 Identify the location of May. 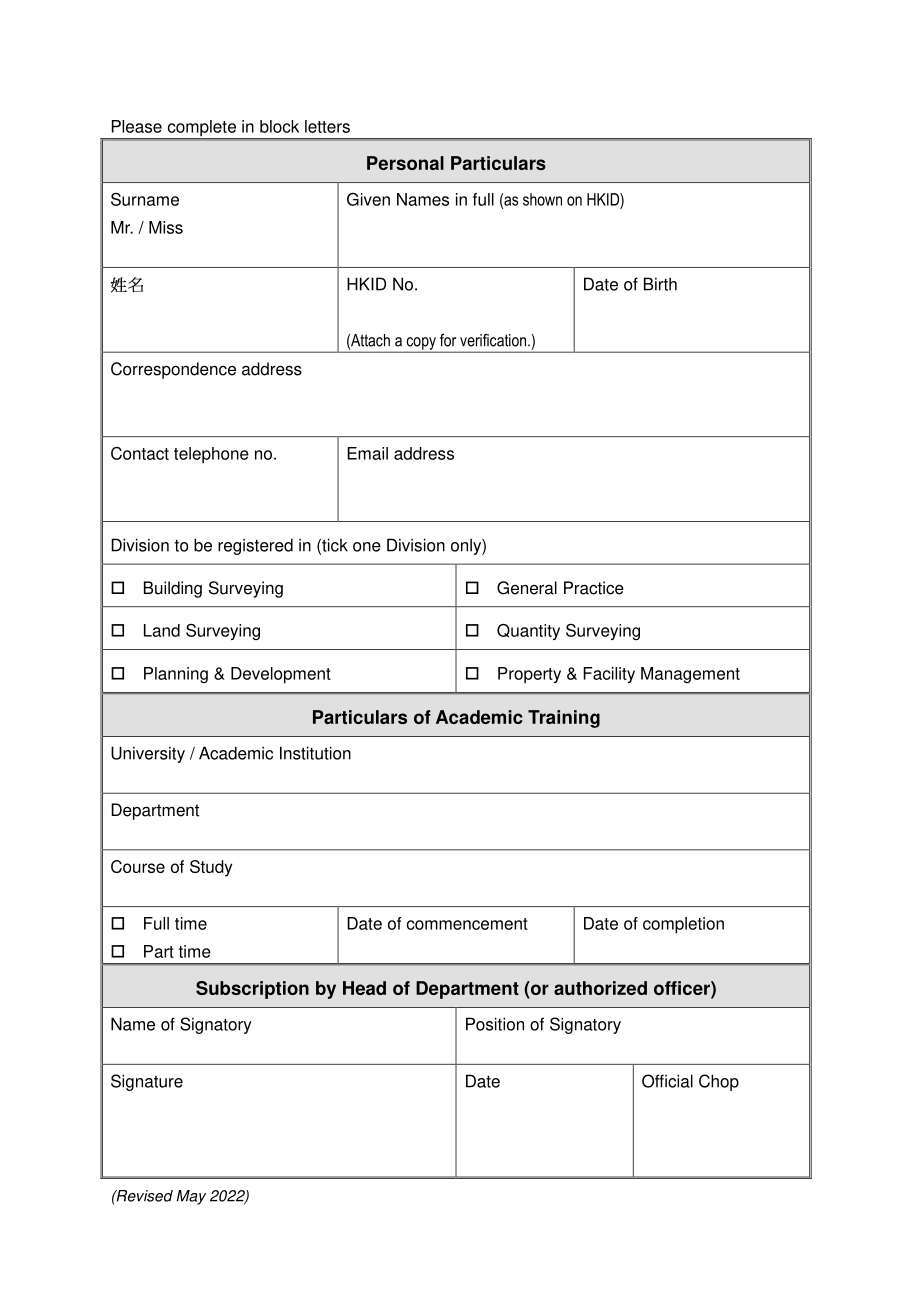
(191, 1197).
